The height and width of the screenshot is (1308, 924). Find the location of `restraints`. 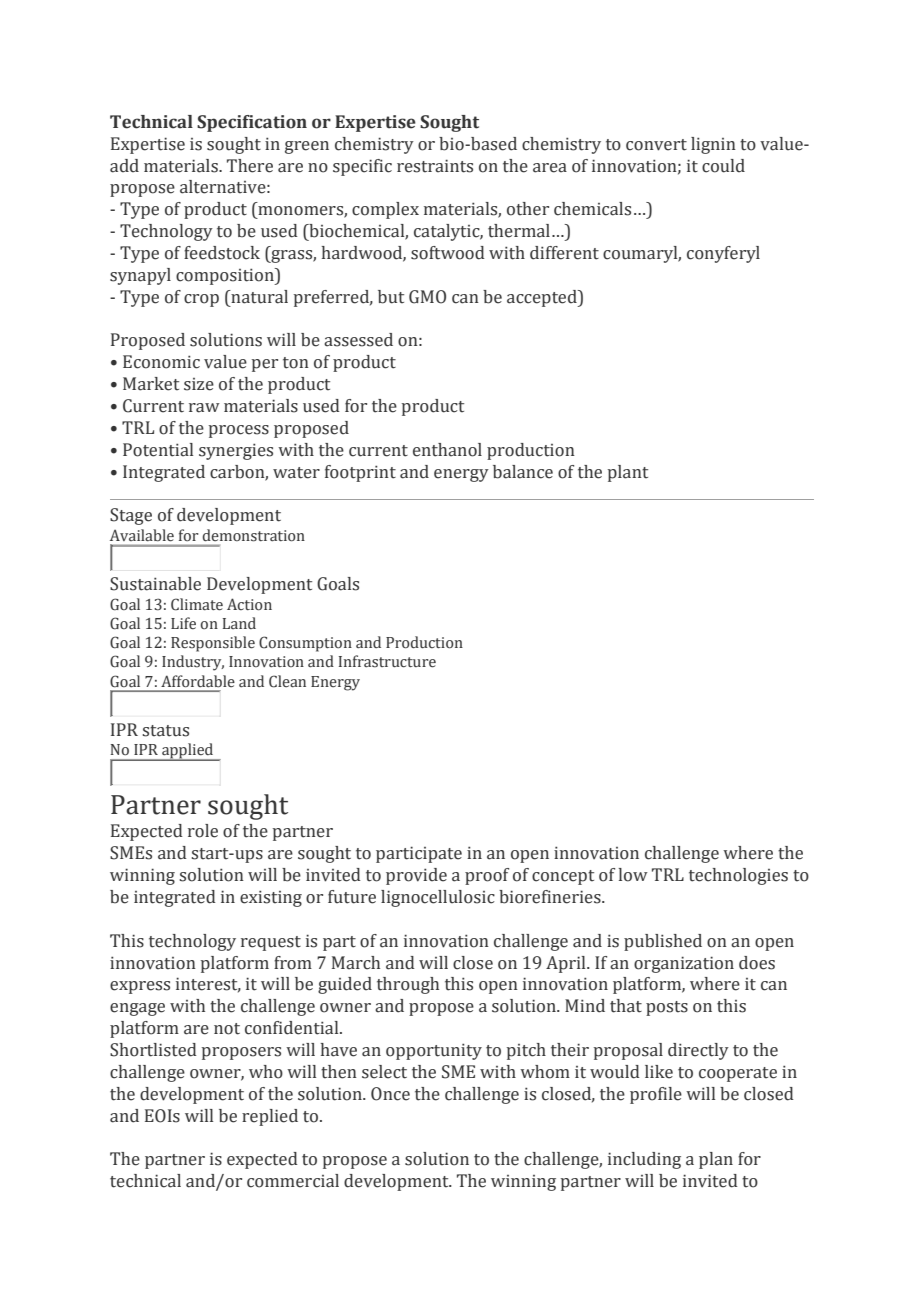

restraints is located at coordinates (435, 166).
